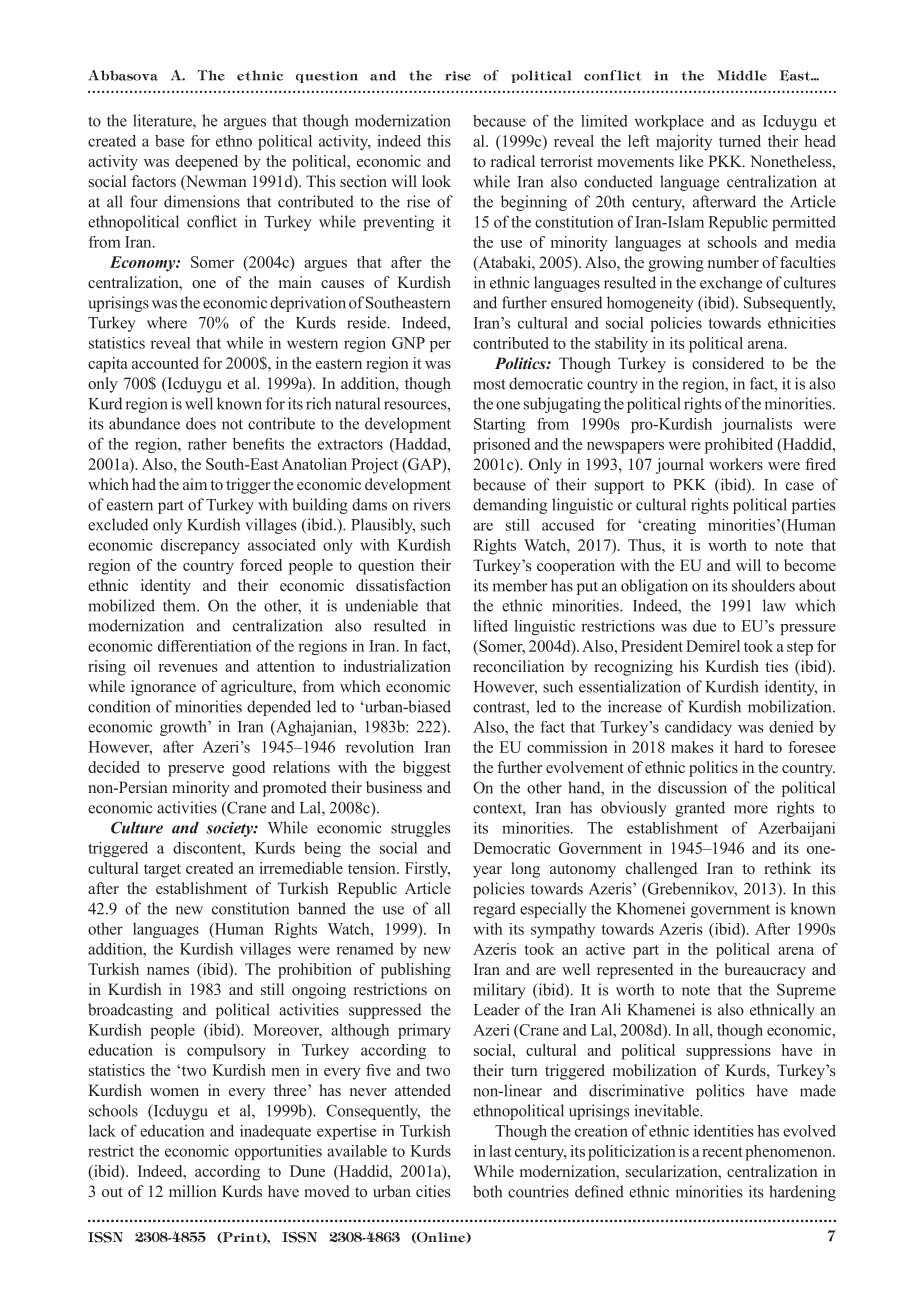 Image resolution: width=924 pixels, height=1308 pixels. Describe the element at coordinates (742, 75) in the screenshot. I see `Middle` at that location.
